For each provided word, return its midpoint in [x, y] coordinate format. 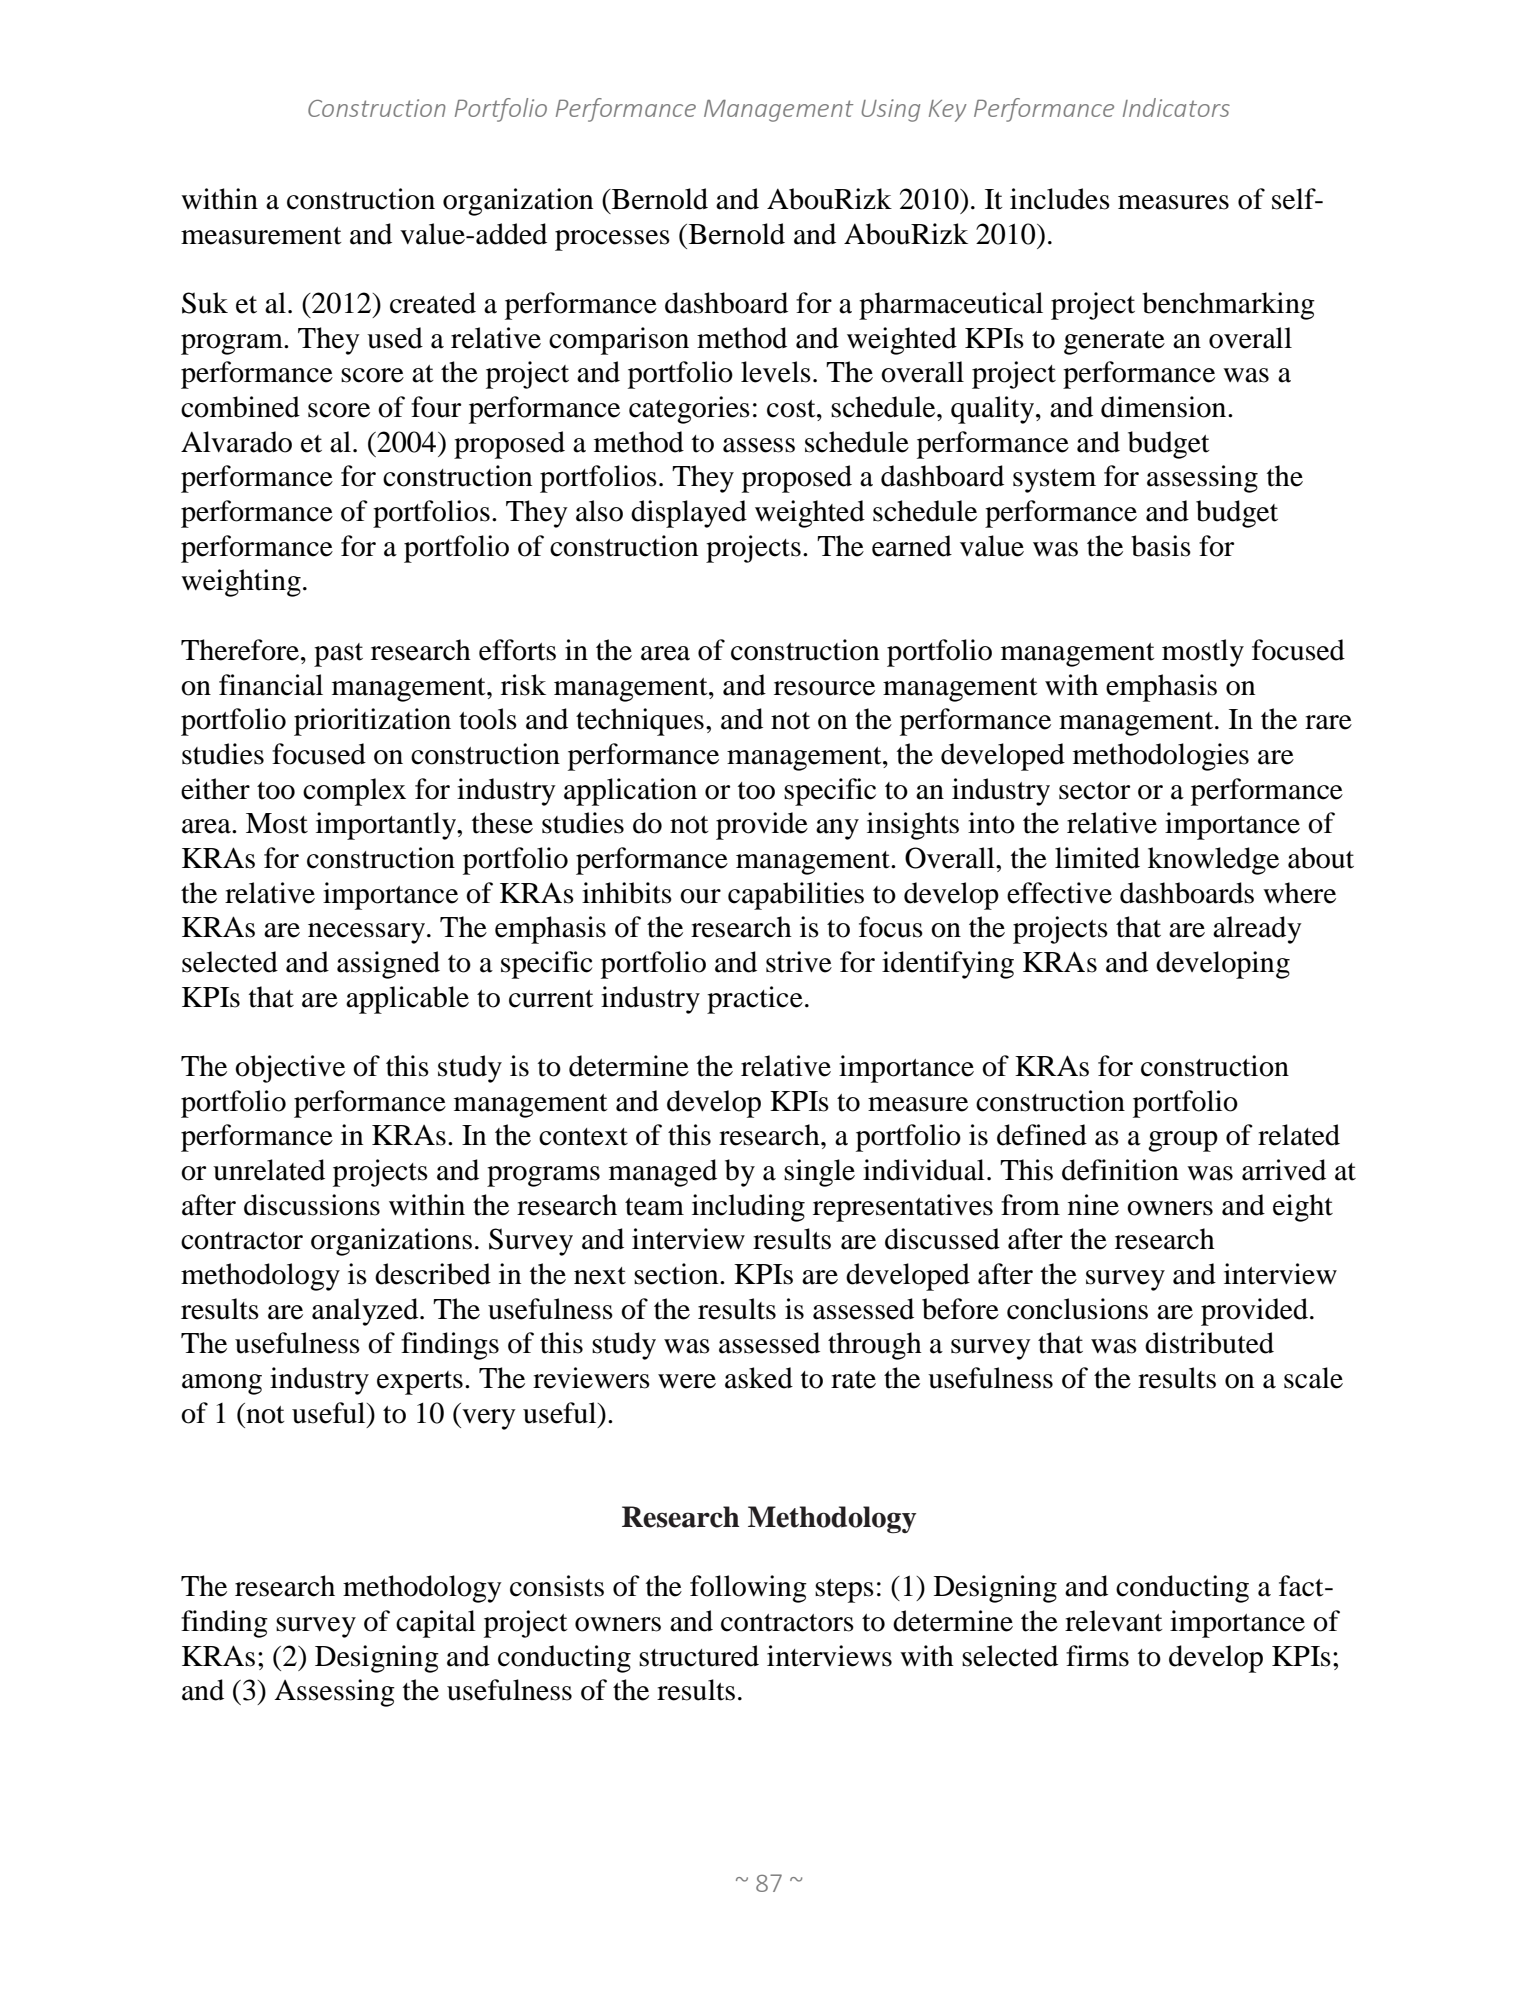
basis [1161, 546]
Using [891, 110]
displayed [689, 514]
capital [436, 1624]
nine [1093, 1205]
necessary [366, 933]
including [748, 1208]
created [433, 303]
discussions [312, 1205]
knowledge [1213, 861]
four [436, 407]
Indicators [1176, 107]
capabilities [796, 896]
